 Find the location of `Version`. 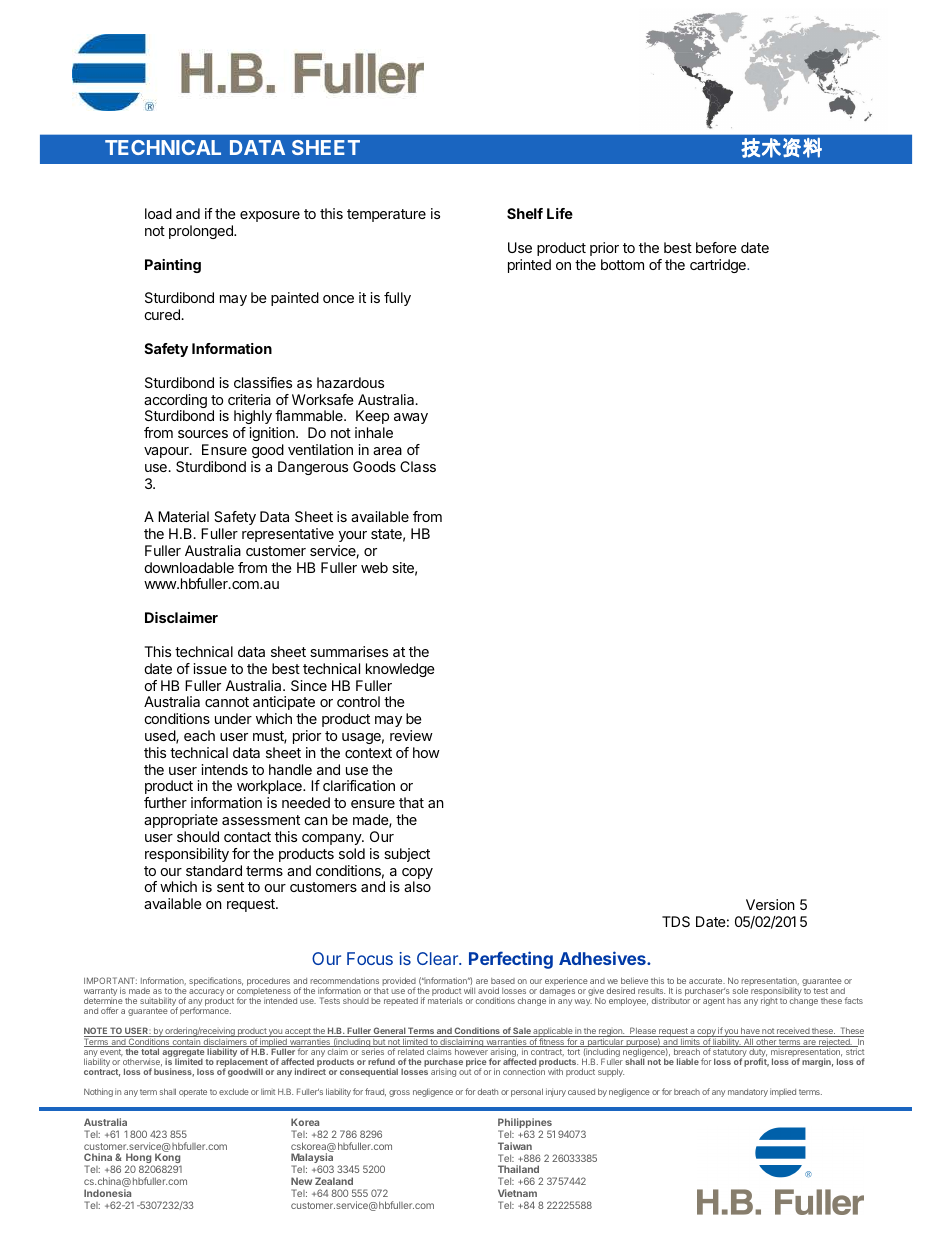

Version is located at coordinates (770, 904).
